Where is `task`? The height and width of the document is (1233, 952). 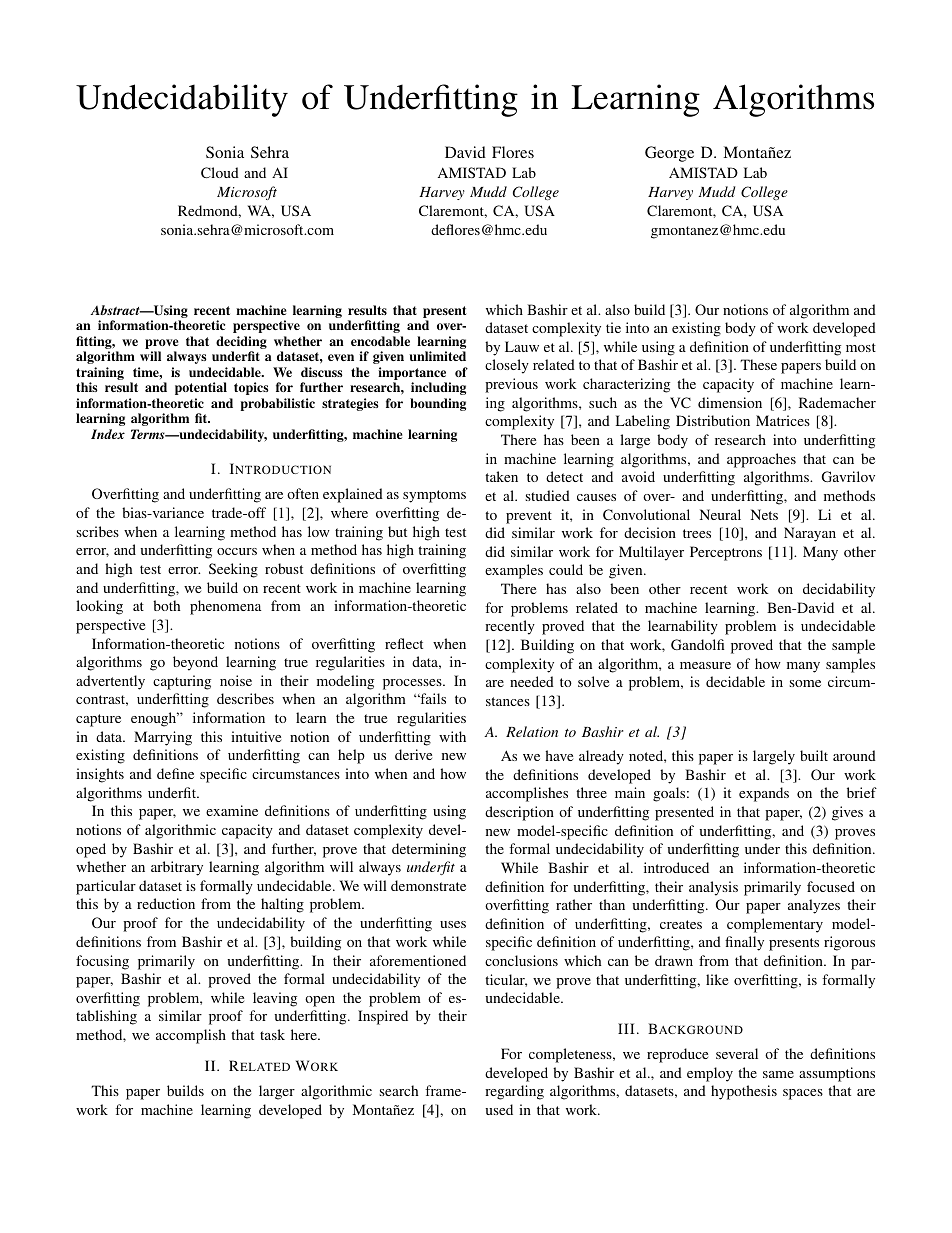 task is located at coordinates (272, 1034).
